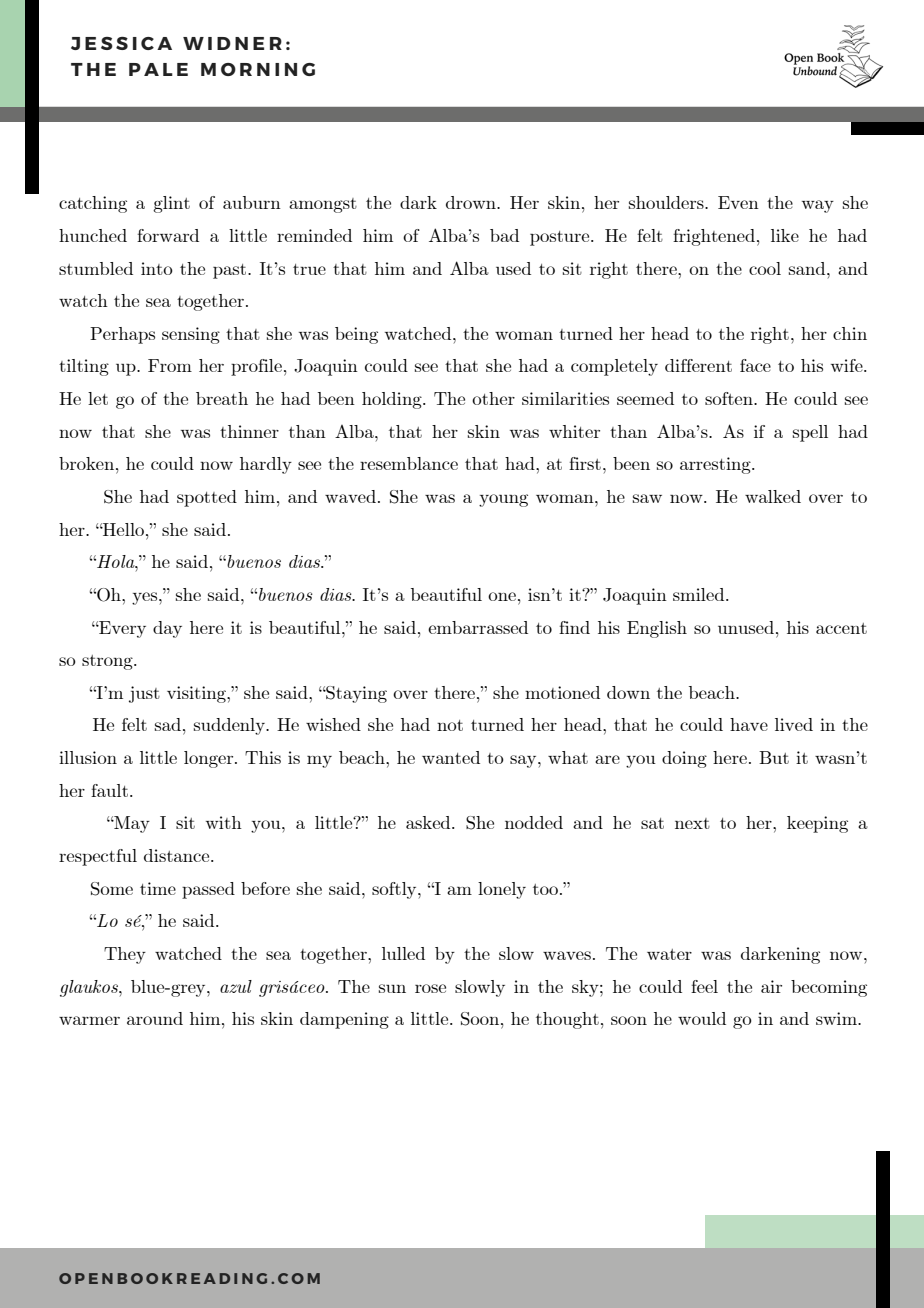 The width and height of the screenshot is (924, 1308). Describe the element at coordinates (504, 235) in the screenshot. I see `bad` at that location.
